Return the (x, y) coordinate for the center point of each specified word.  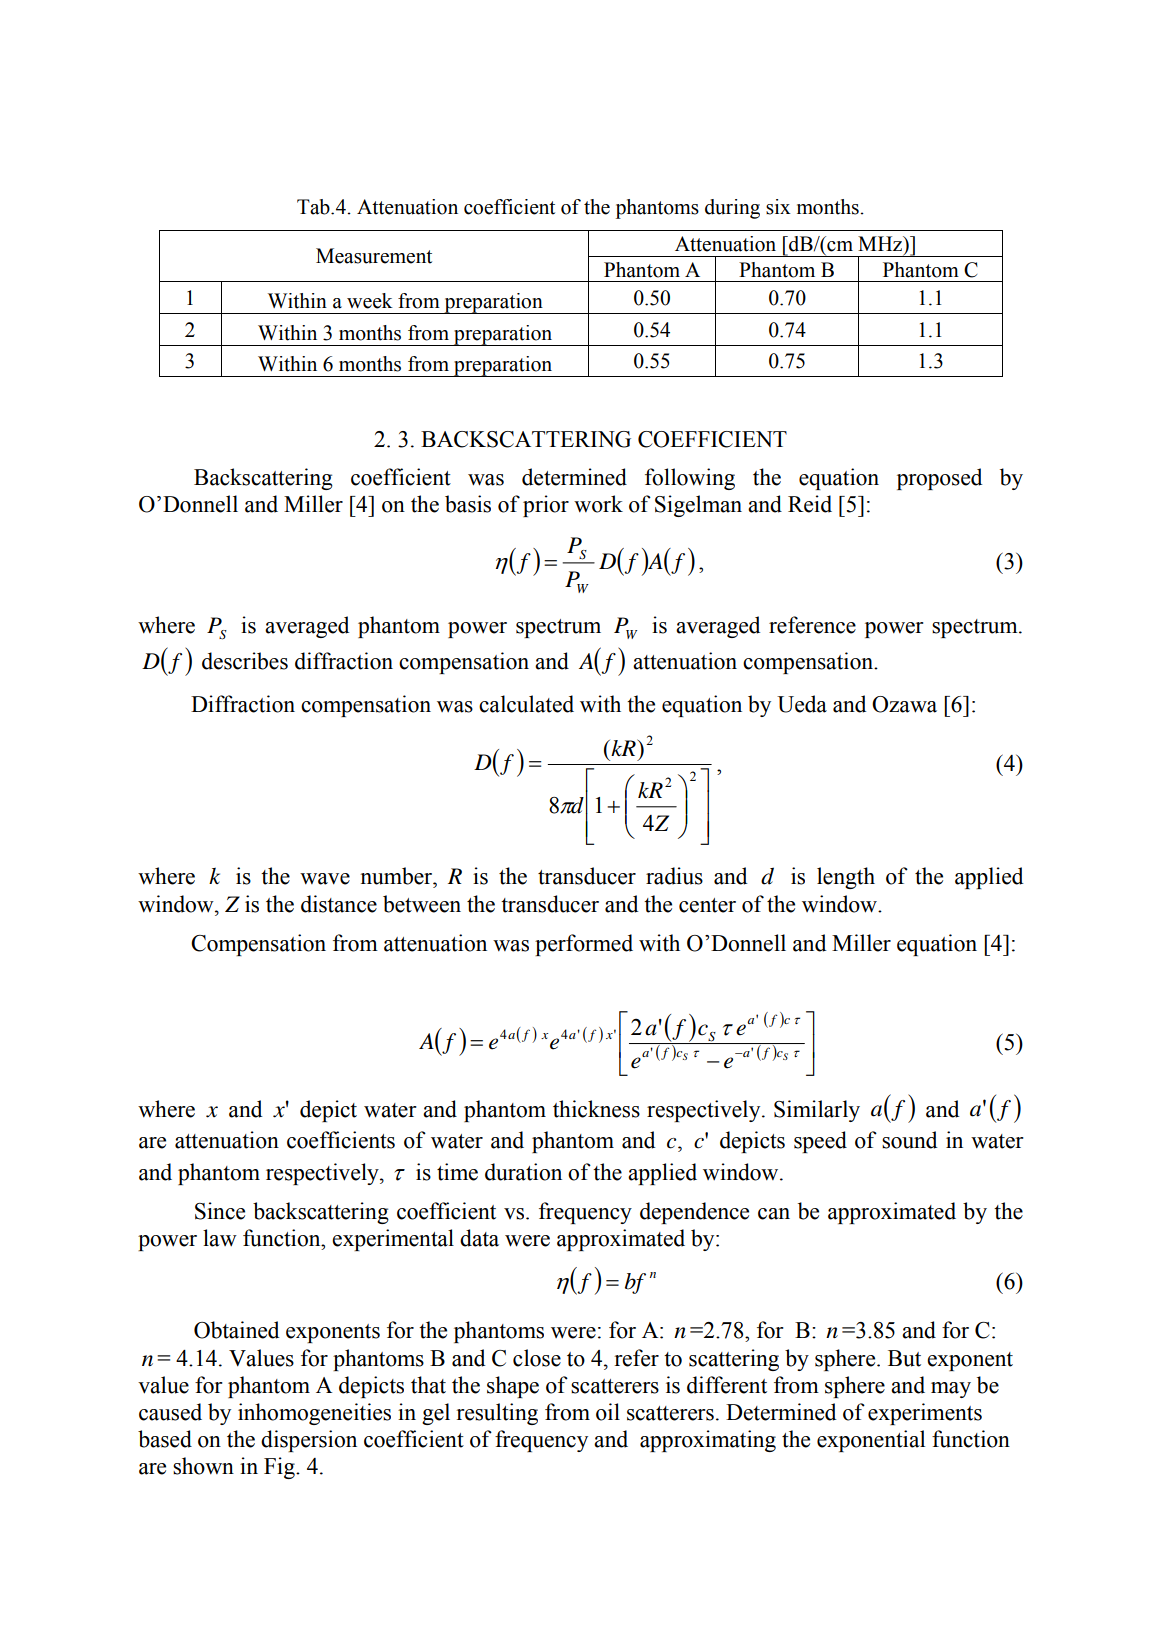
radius (674, 876)
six (778, 207)
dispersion (309, 1441)
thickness (596, 1109)
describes (245, 661)
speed (820, 1142)
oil (608, 1412)
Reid (810, 504)
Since (220, 1211)
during (732, 209)
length (846, 878)
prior (546, 506)
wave (325, 879)
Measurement (374, 256)
